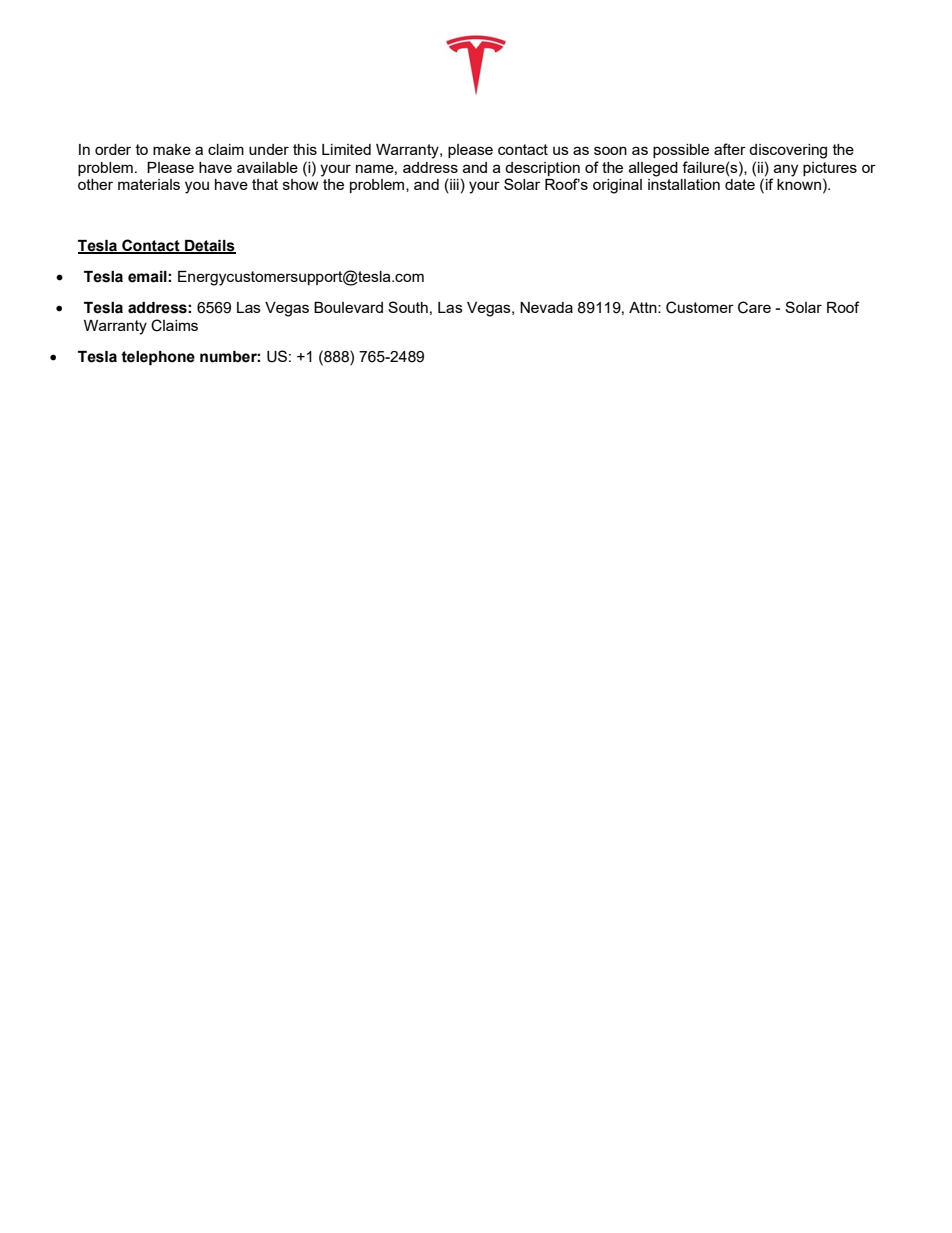  I want to click on original, so click(617, 186).
